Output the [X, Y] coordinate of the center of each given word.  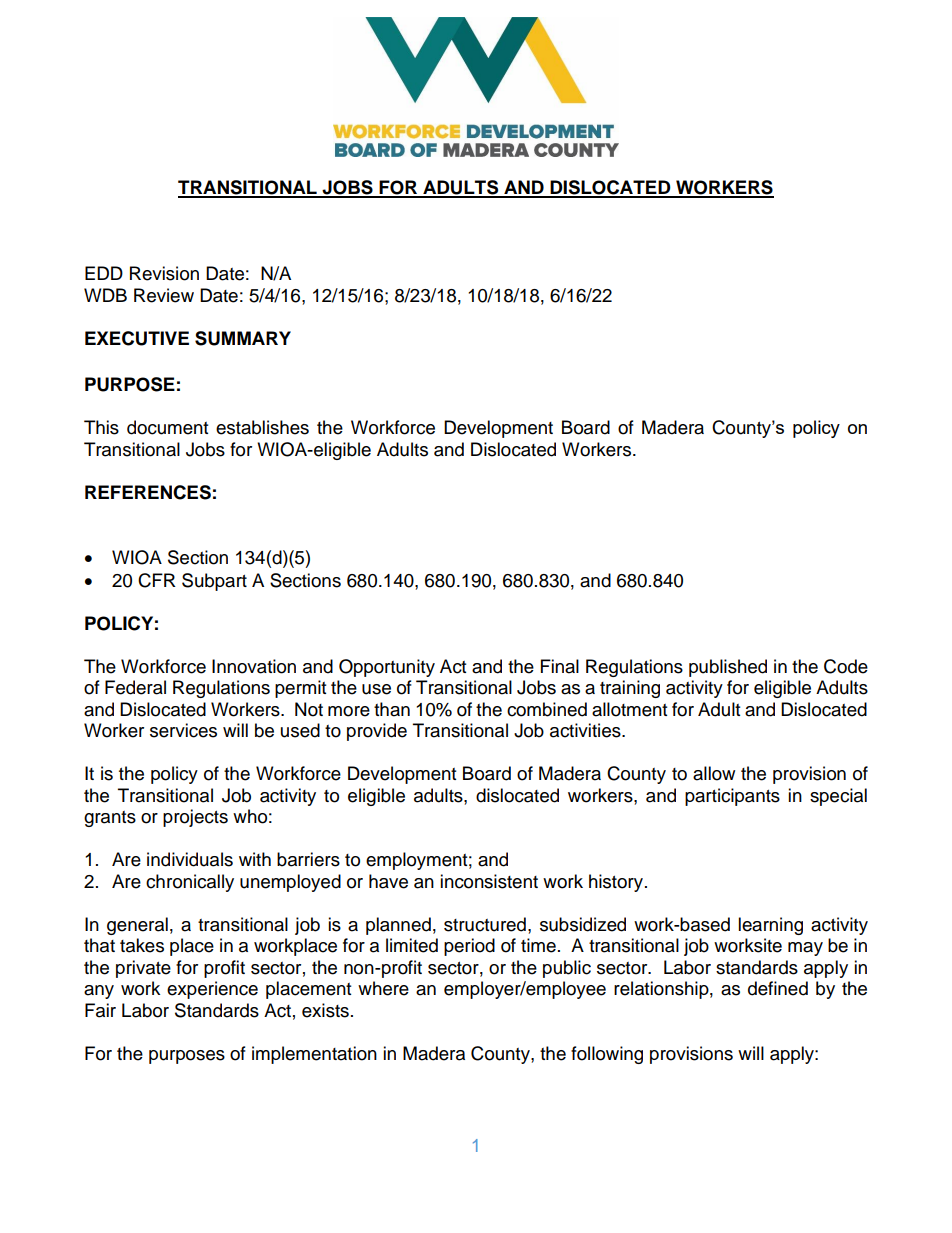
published [728, 668]
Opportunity [387, 668]
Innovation [254, 666]
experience [212, 990]
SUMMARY [243, 338]
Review [164, 295]
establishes [262, 427]
